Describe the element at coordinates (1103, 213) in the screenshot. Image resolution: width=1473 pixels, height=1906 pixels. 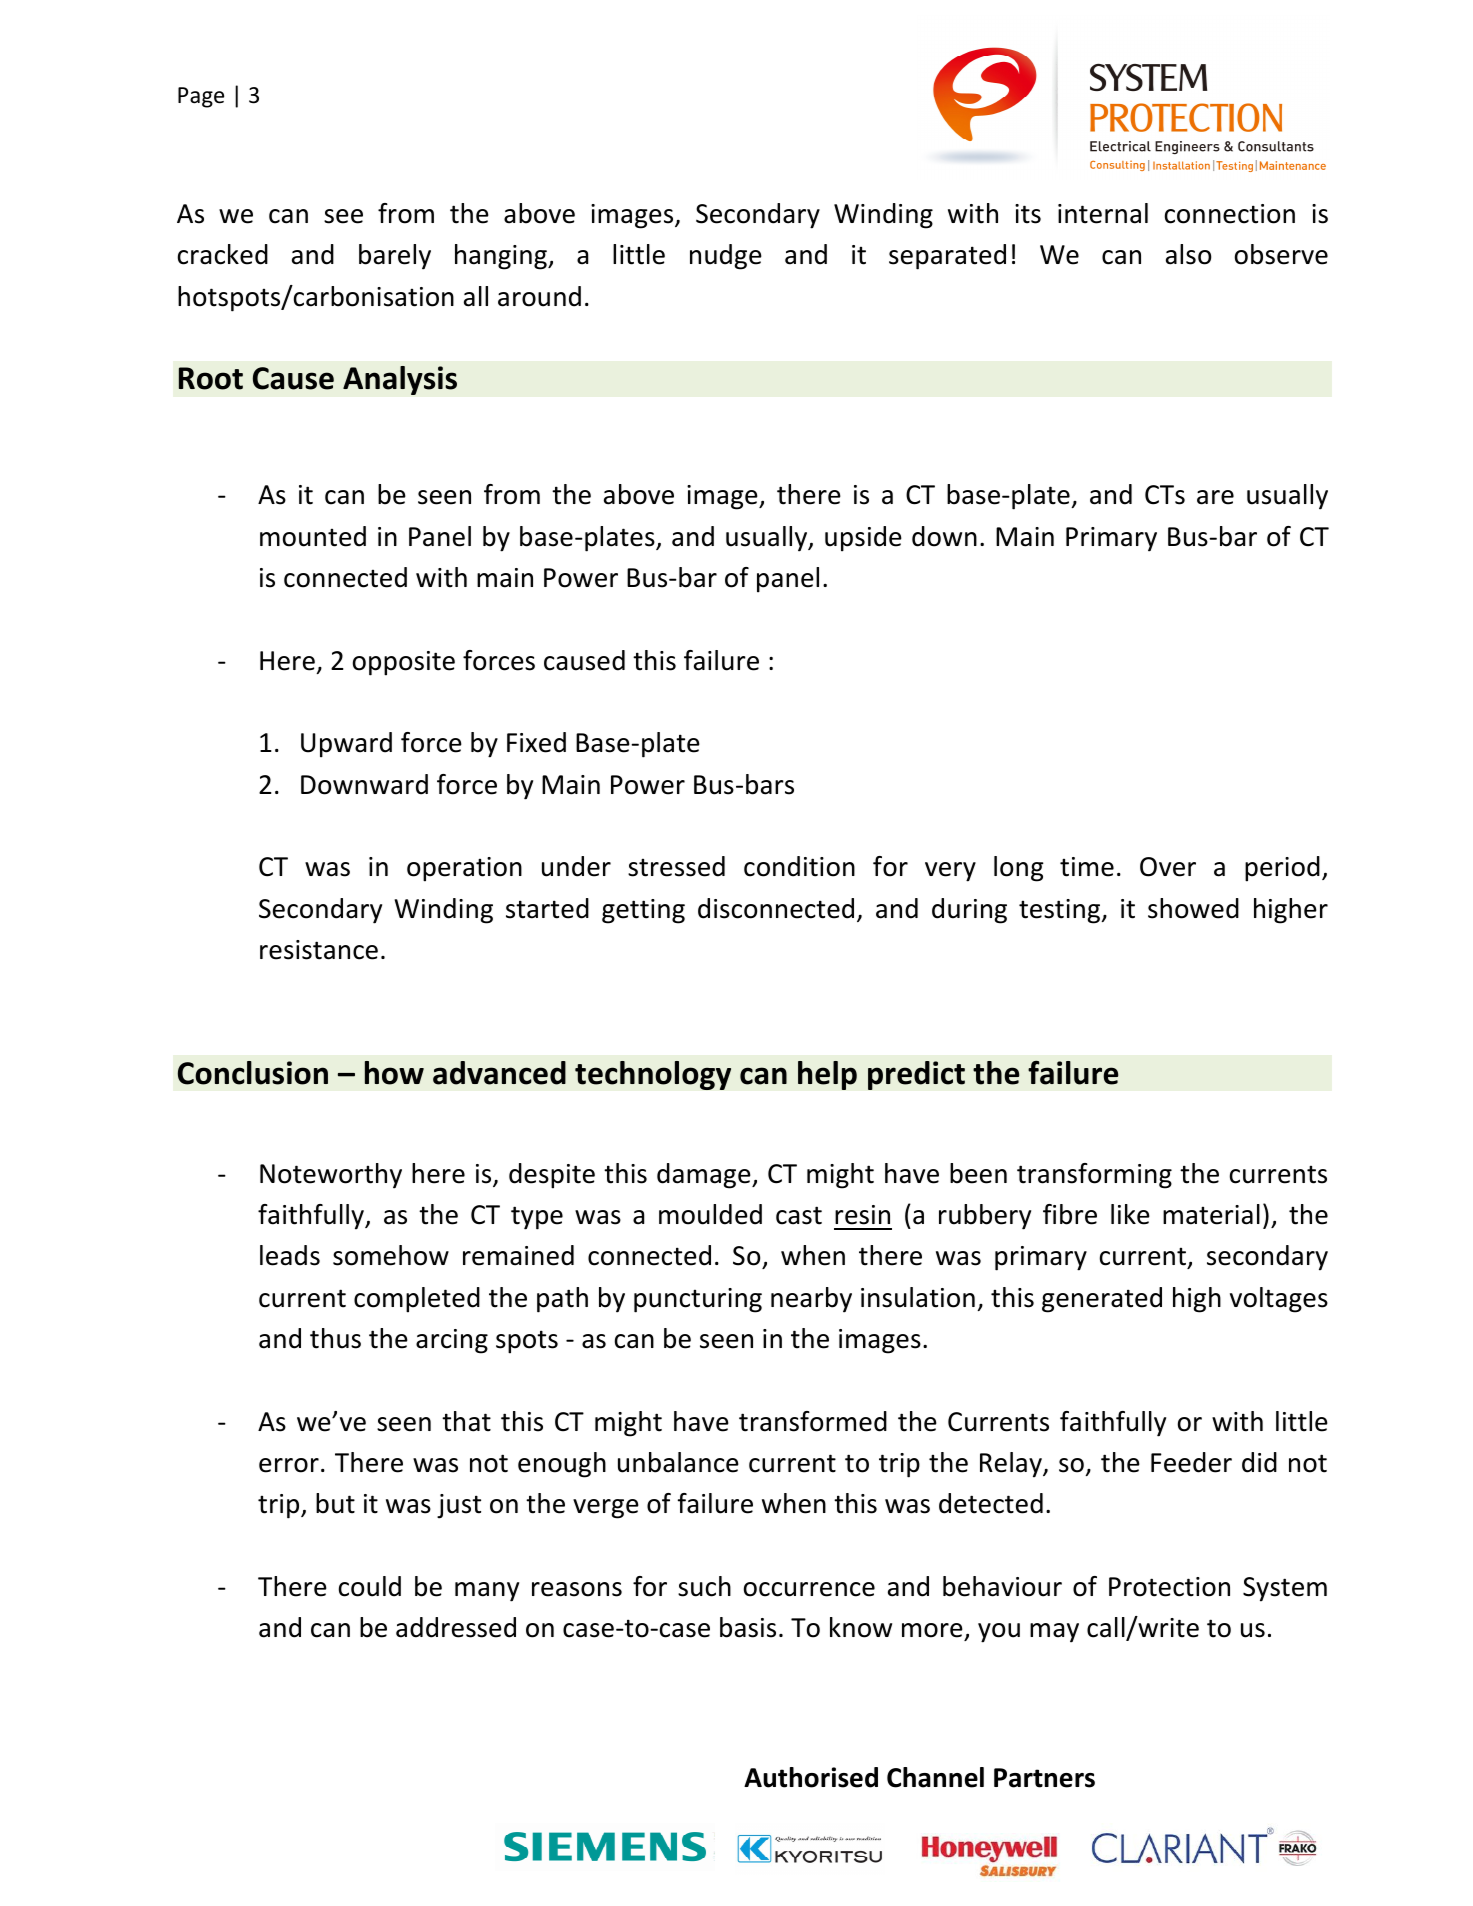
I see `internal` at that location.
